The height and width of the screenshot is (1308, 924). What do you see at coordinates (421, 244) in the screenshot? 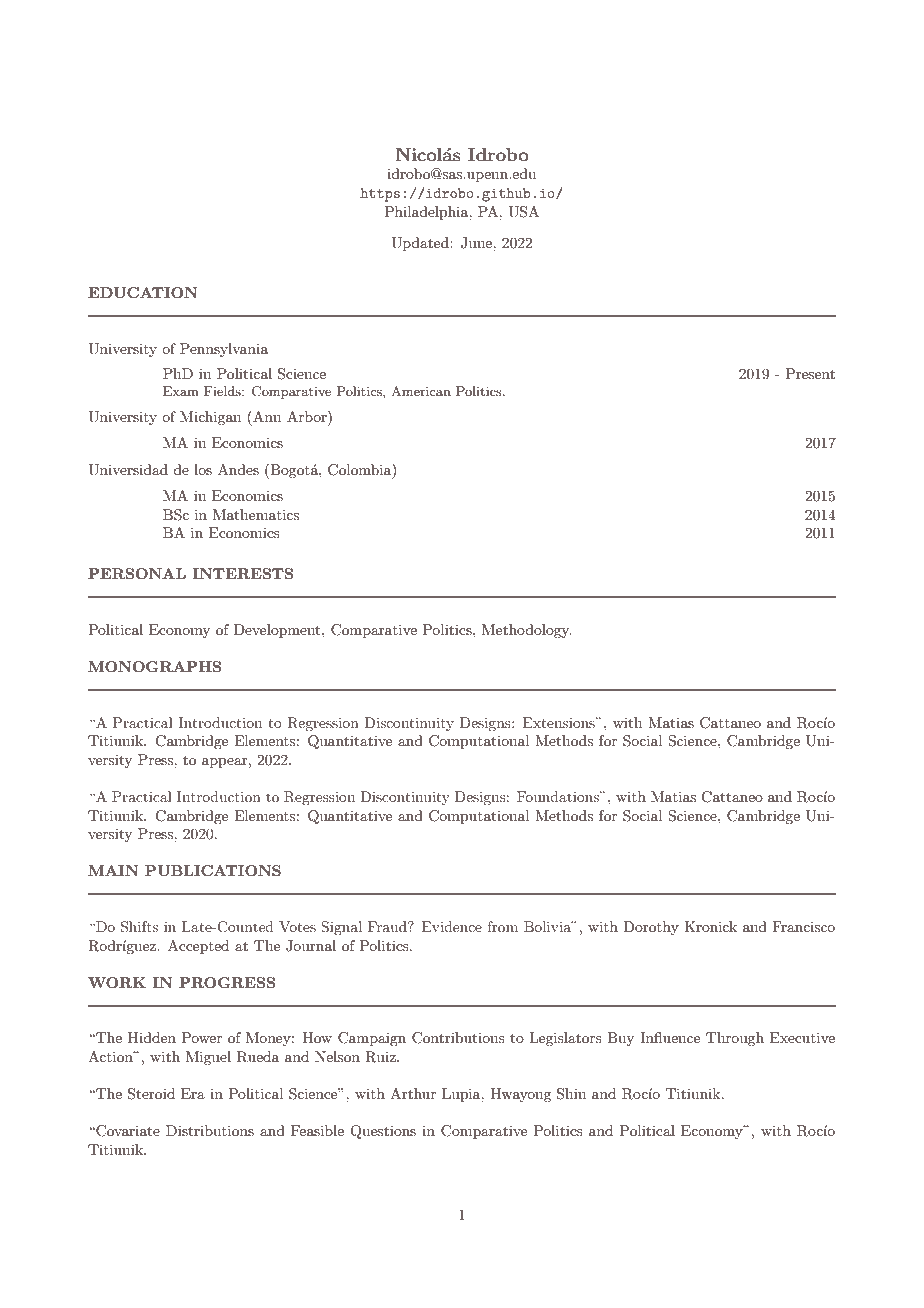
I see `Updated` at bounding box center [421, 244].
